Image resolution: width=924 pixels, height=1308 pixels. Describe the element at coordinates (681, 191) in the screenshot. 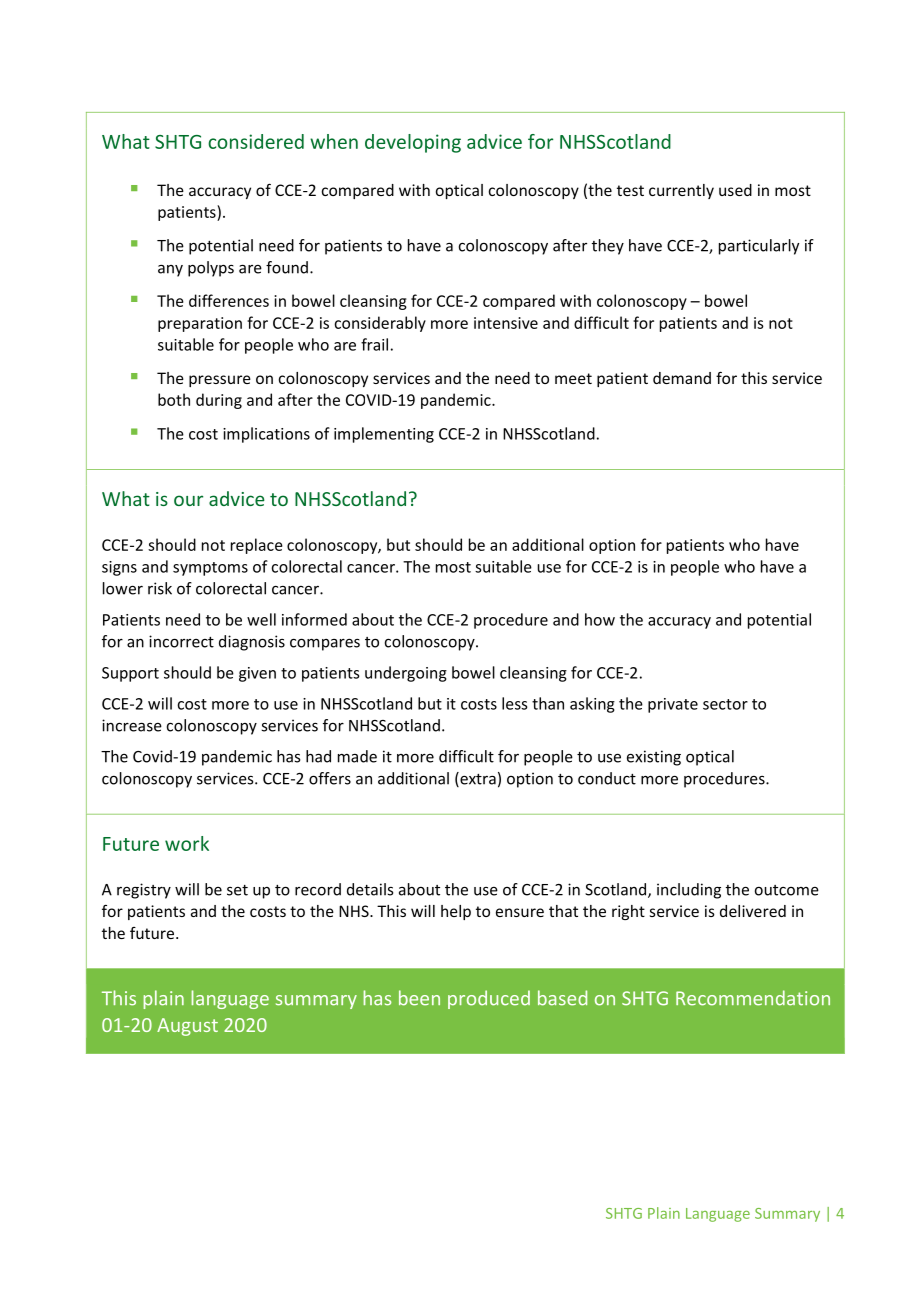

I see `currently` at that location.
